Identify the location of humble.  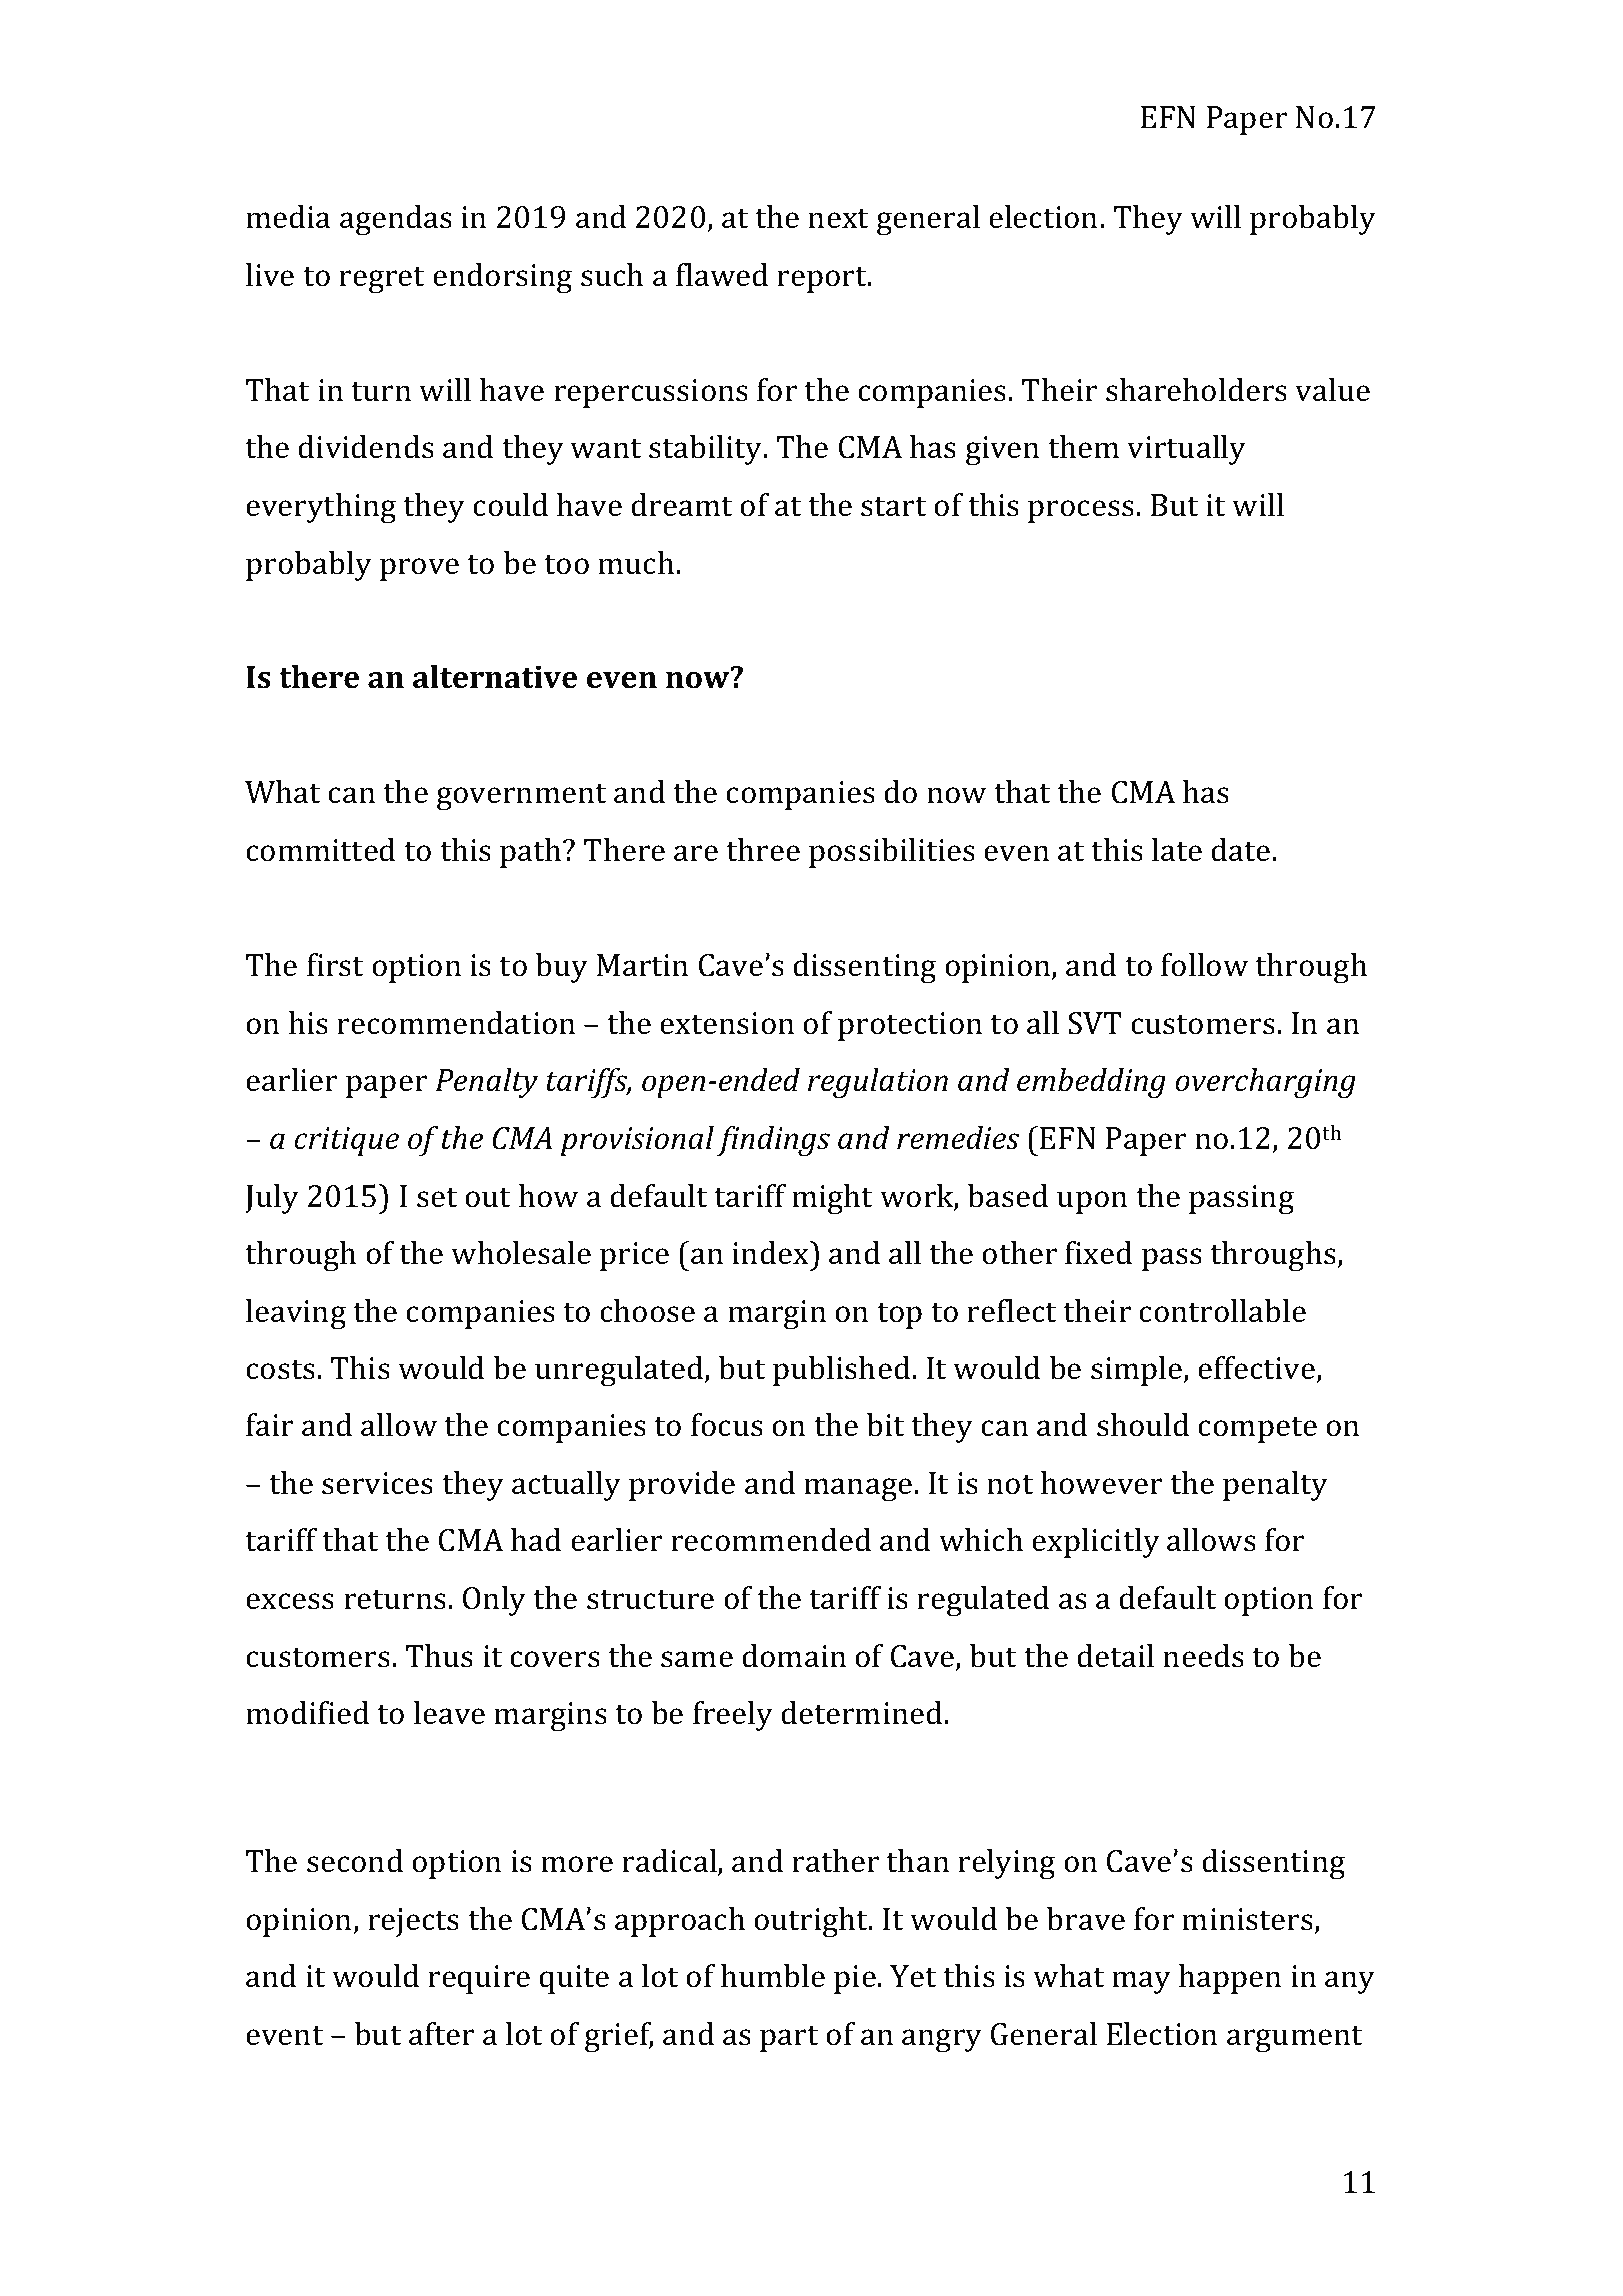
(773, 1976).
